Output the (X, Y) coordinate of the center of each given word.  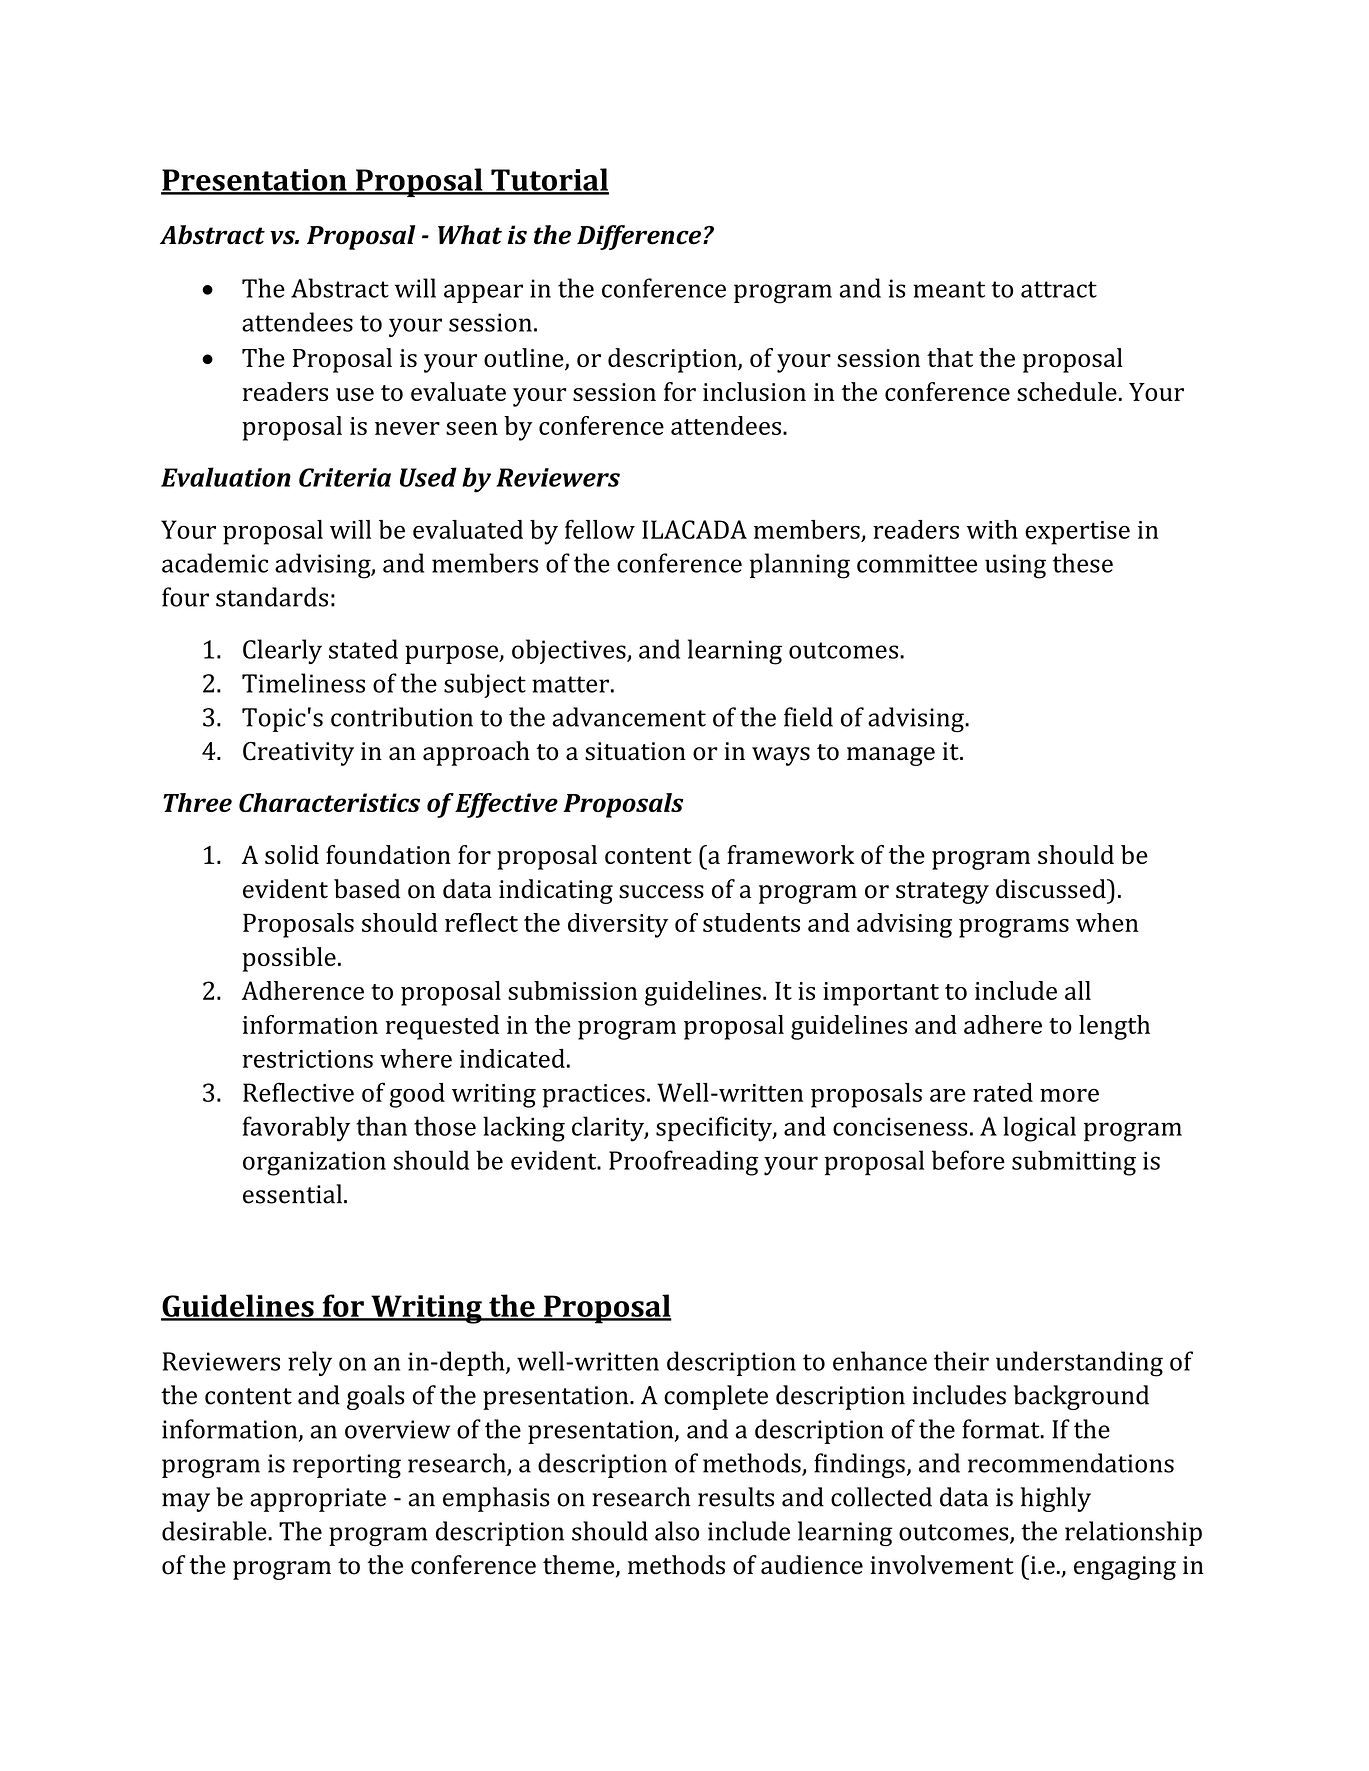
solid (292, 854)
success (661, 892)
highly (1056, 1499)
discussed (1052, 889)
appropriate (318, 1500)
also (677, 1531)
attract (1059, 289)
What (470, 235)
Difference (639, 237)
